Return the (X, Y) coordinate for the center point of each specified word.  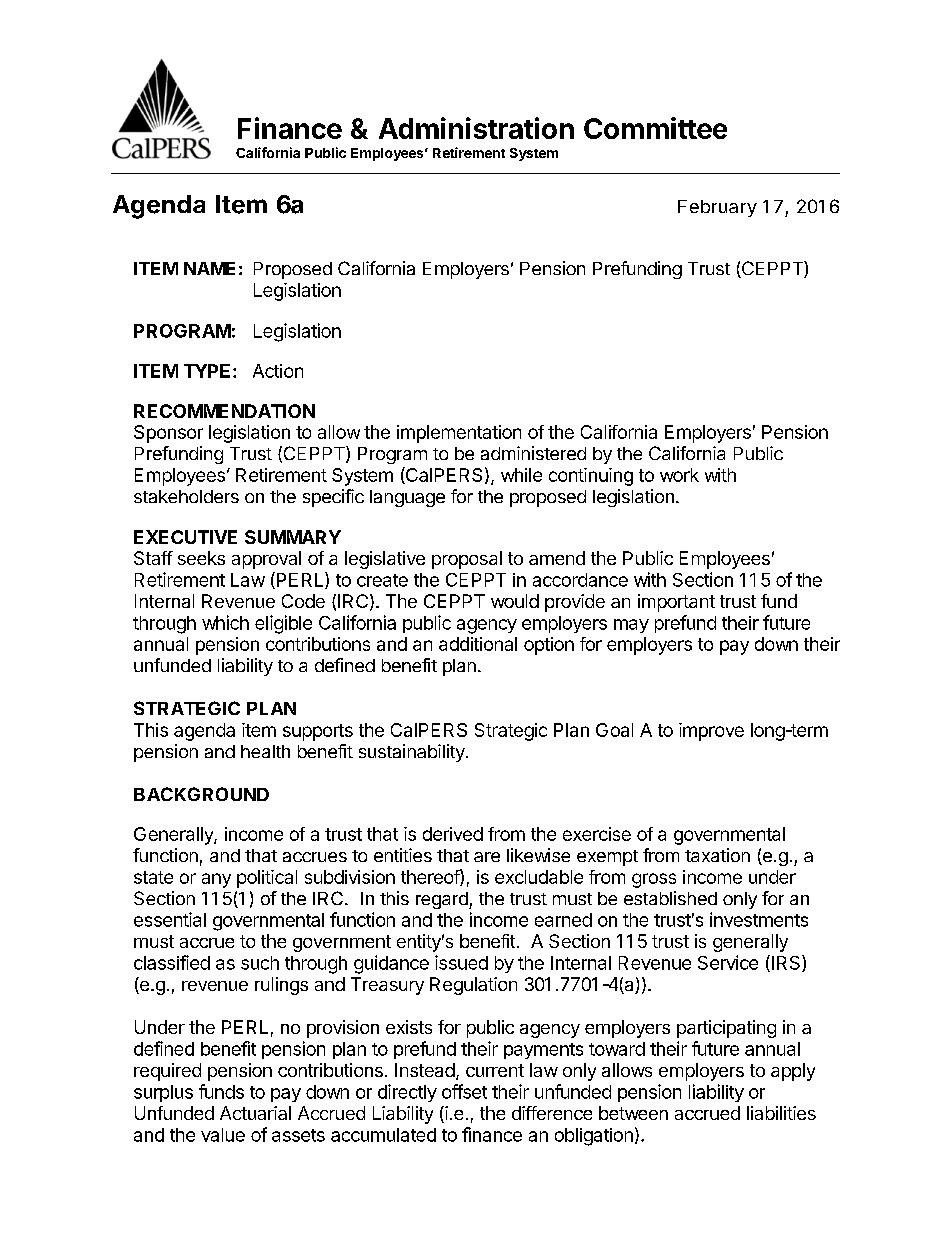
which (225, 622)
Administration (476, 128)
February (717, 208)
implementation (459, 434)
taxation (717, 855)
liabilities (781, 1113)
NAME (209, 268)
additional (478, 644)
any (216, 880)
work (679, 475)
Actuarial (255, 1113)
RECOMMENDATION (224, 411)
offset (464, 1091)
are (487, 857)
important (676, 603)
